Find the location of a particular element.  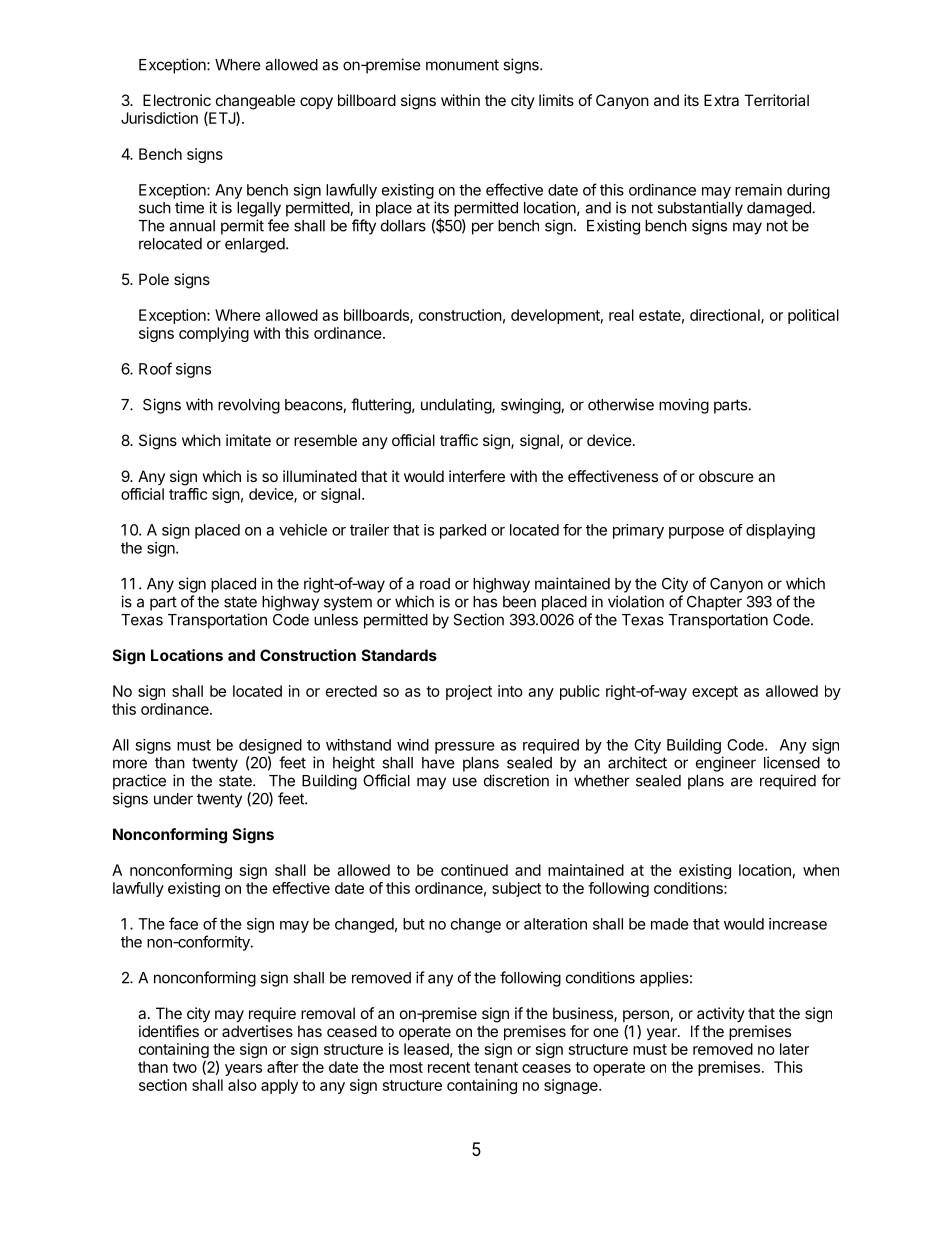

Extra is located at coordinates (721, 100).
